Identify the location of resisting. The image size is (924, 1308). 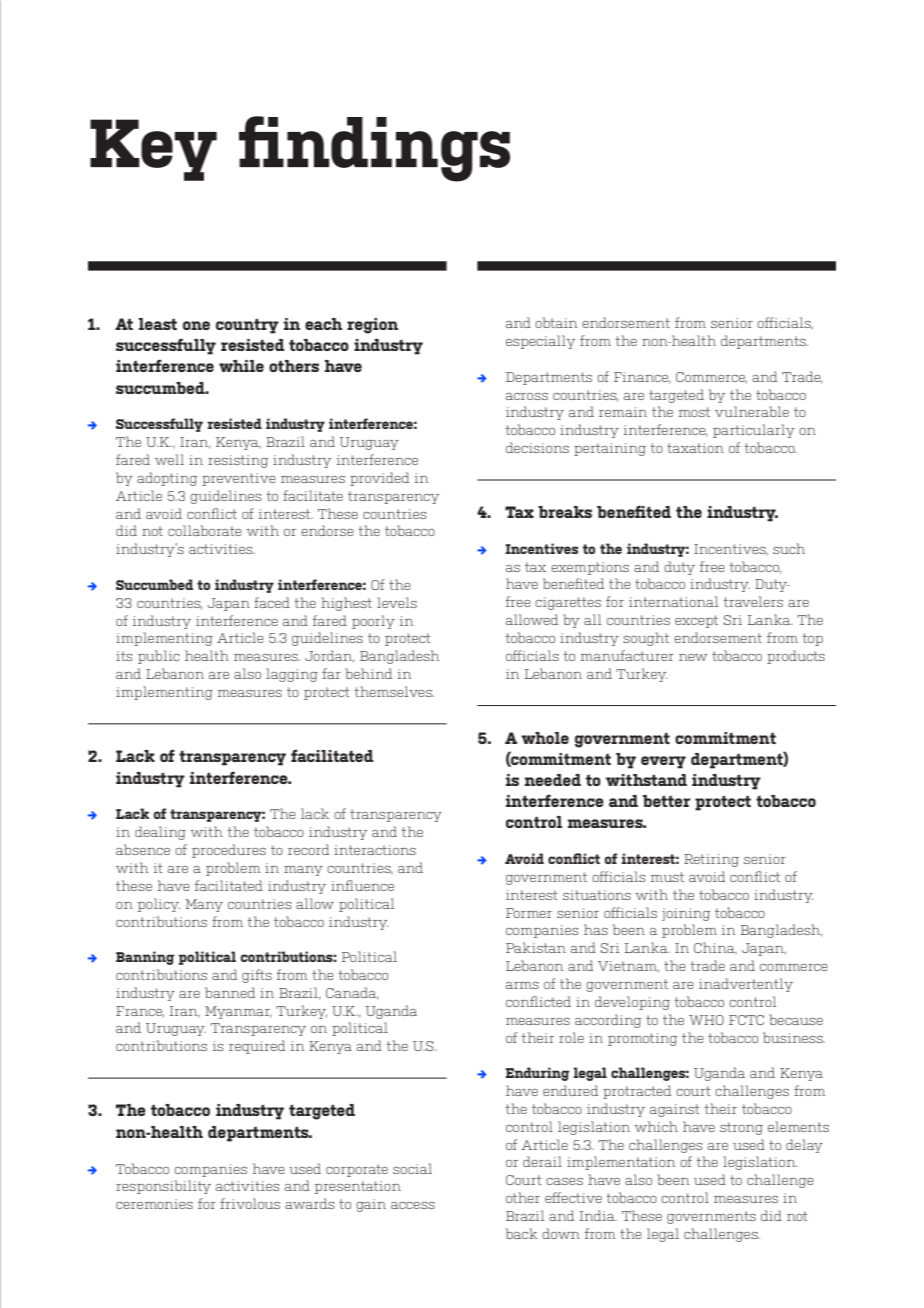
(238, 461).
